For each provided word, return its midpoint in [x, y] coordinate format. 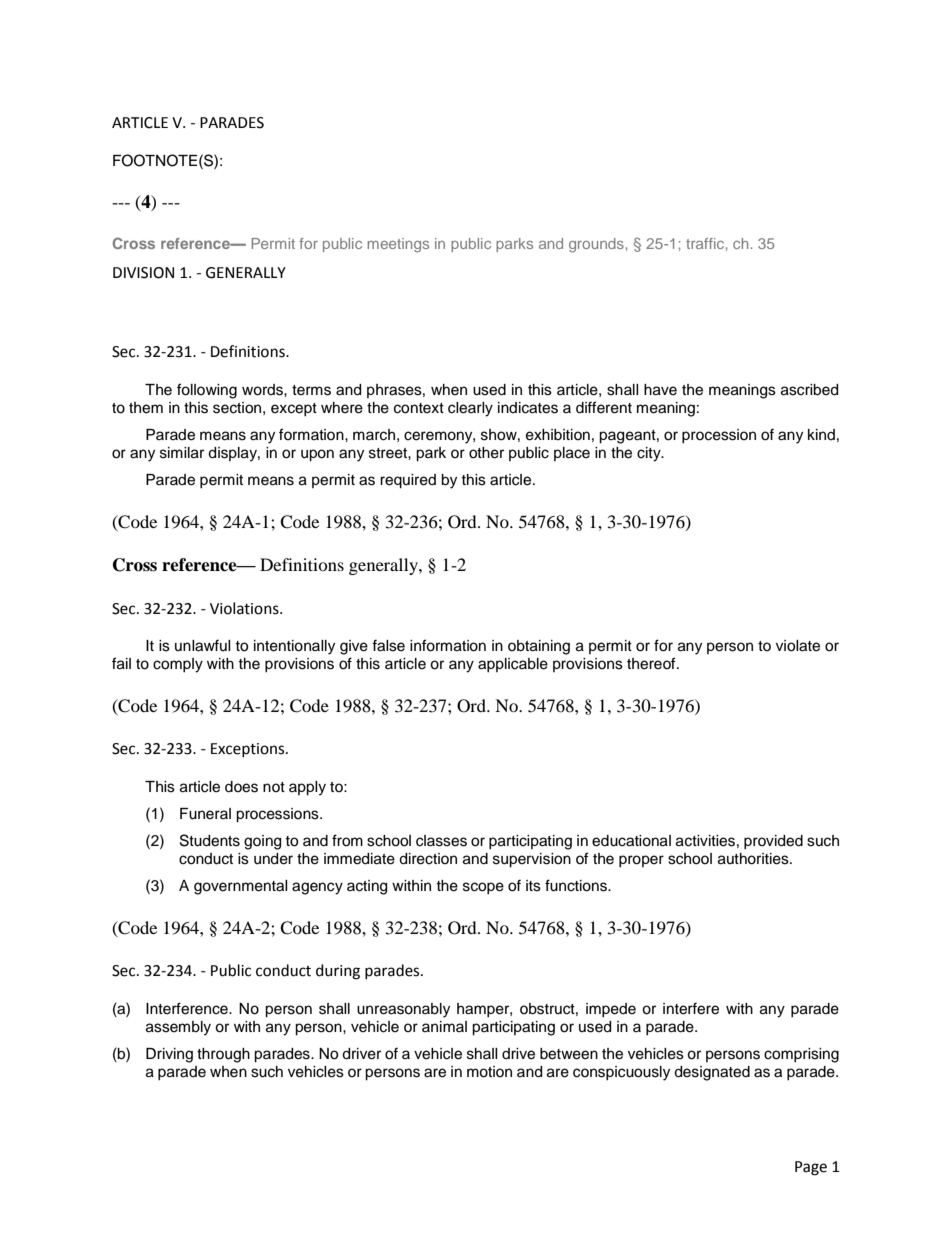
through [223, 1055]
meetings [398, 245]
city [650, 454]
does [241, 787]
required [408, 481]
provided [773, 842]
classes [441, 841]
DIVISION [143, 273]
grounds [596, 245]
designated [712, 1073]
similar [182, 453]
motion [489, 1072]
